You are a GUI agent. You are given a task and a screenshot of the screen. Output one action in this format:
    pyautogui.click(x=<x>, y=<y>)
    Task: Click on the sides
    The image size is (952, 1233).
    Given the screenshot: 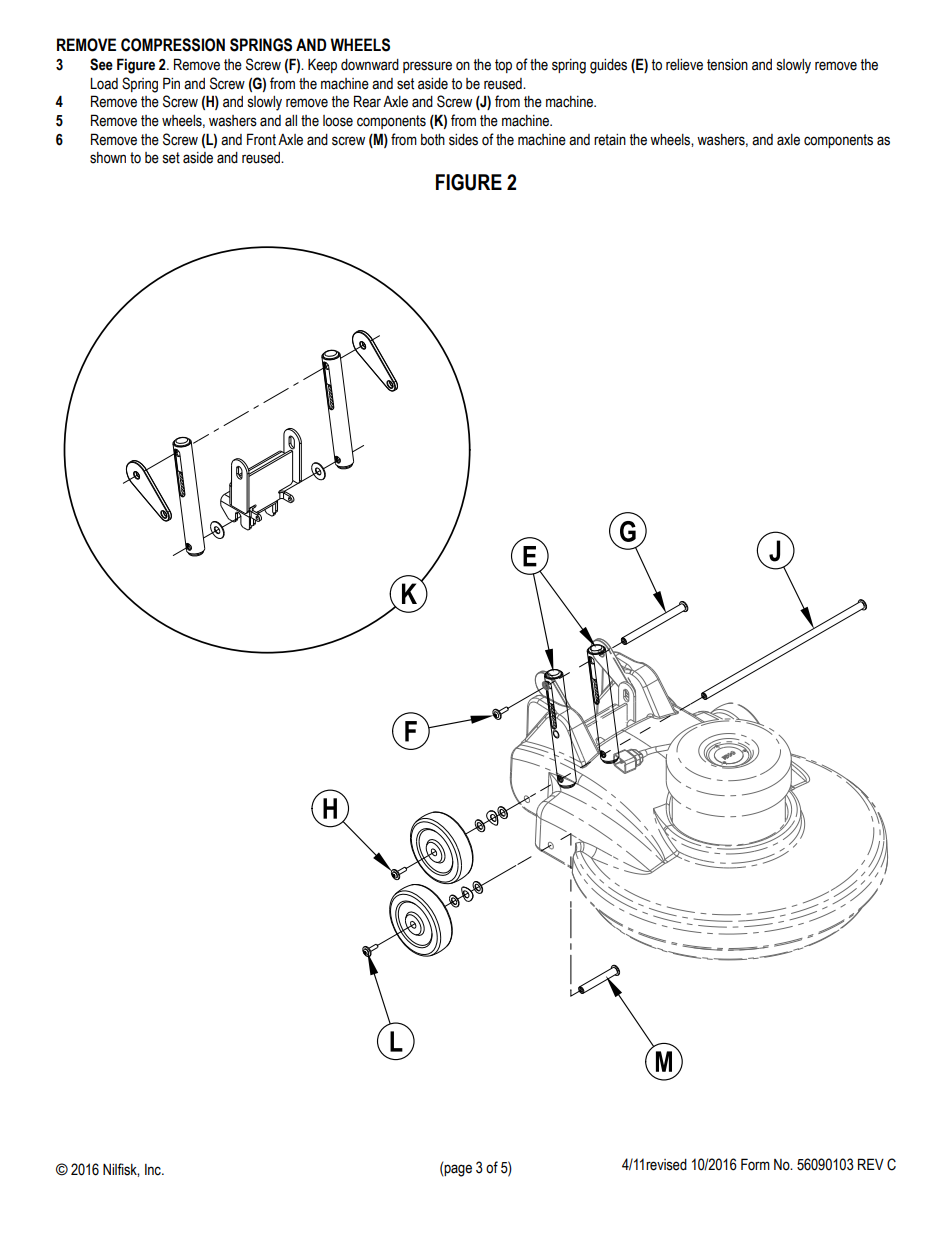 What is the action you would take?
    pyautogui.click(x=463, y=140)
